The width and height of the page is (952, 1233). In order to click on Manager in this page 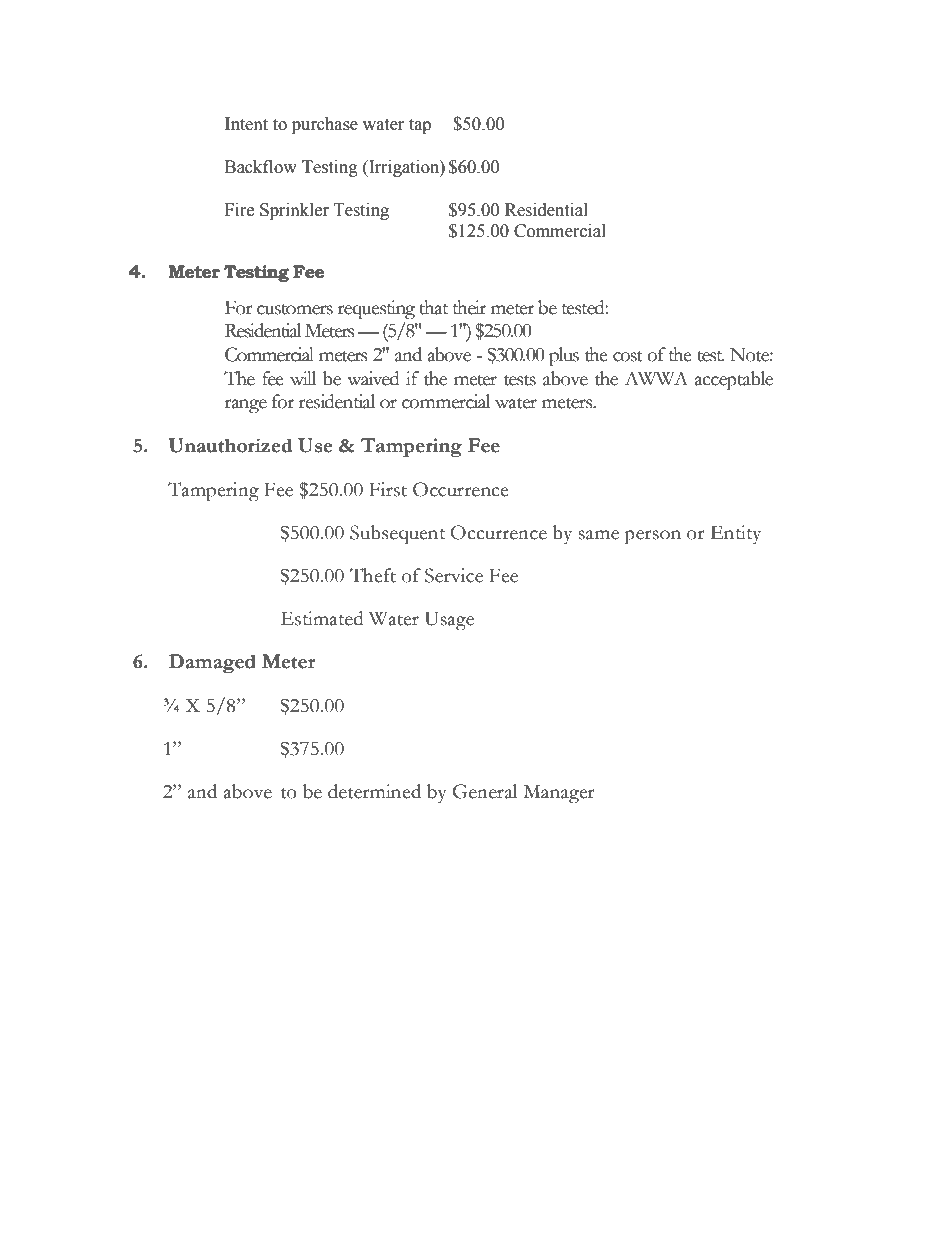, I will do `click(559, 794)`.
